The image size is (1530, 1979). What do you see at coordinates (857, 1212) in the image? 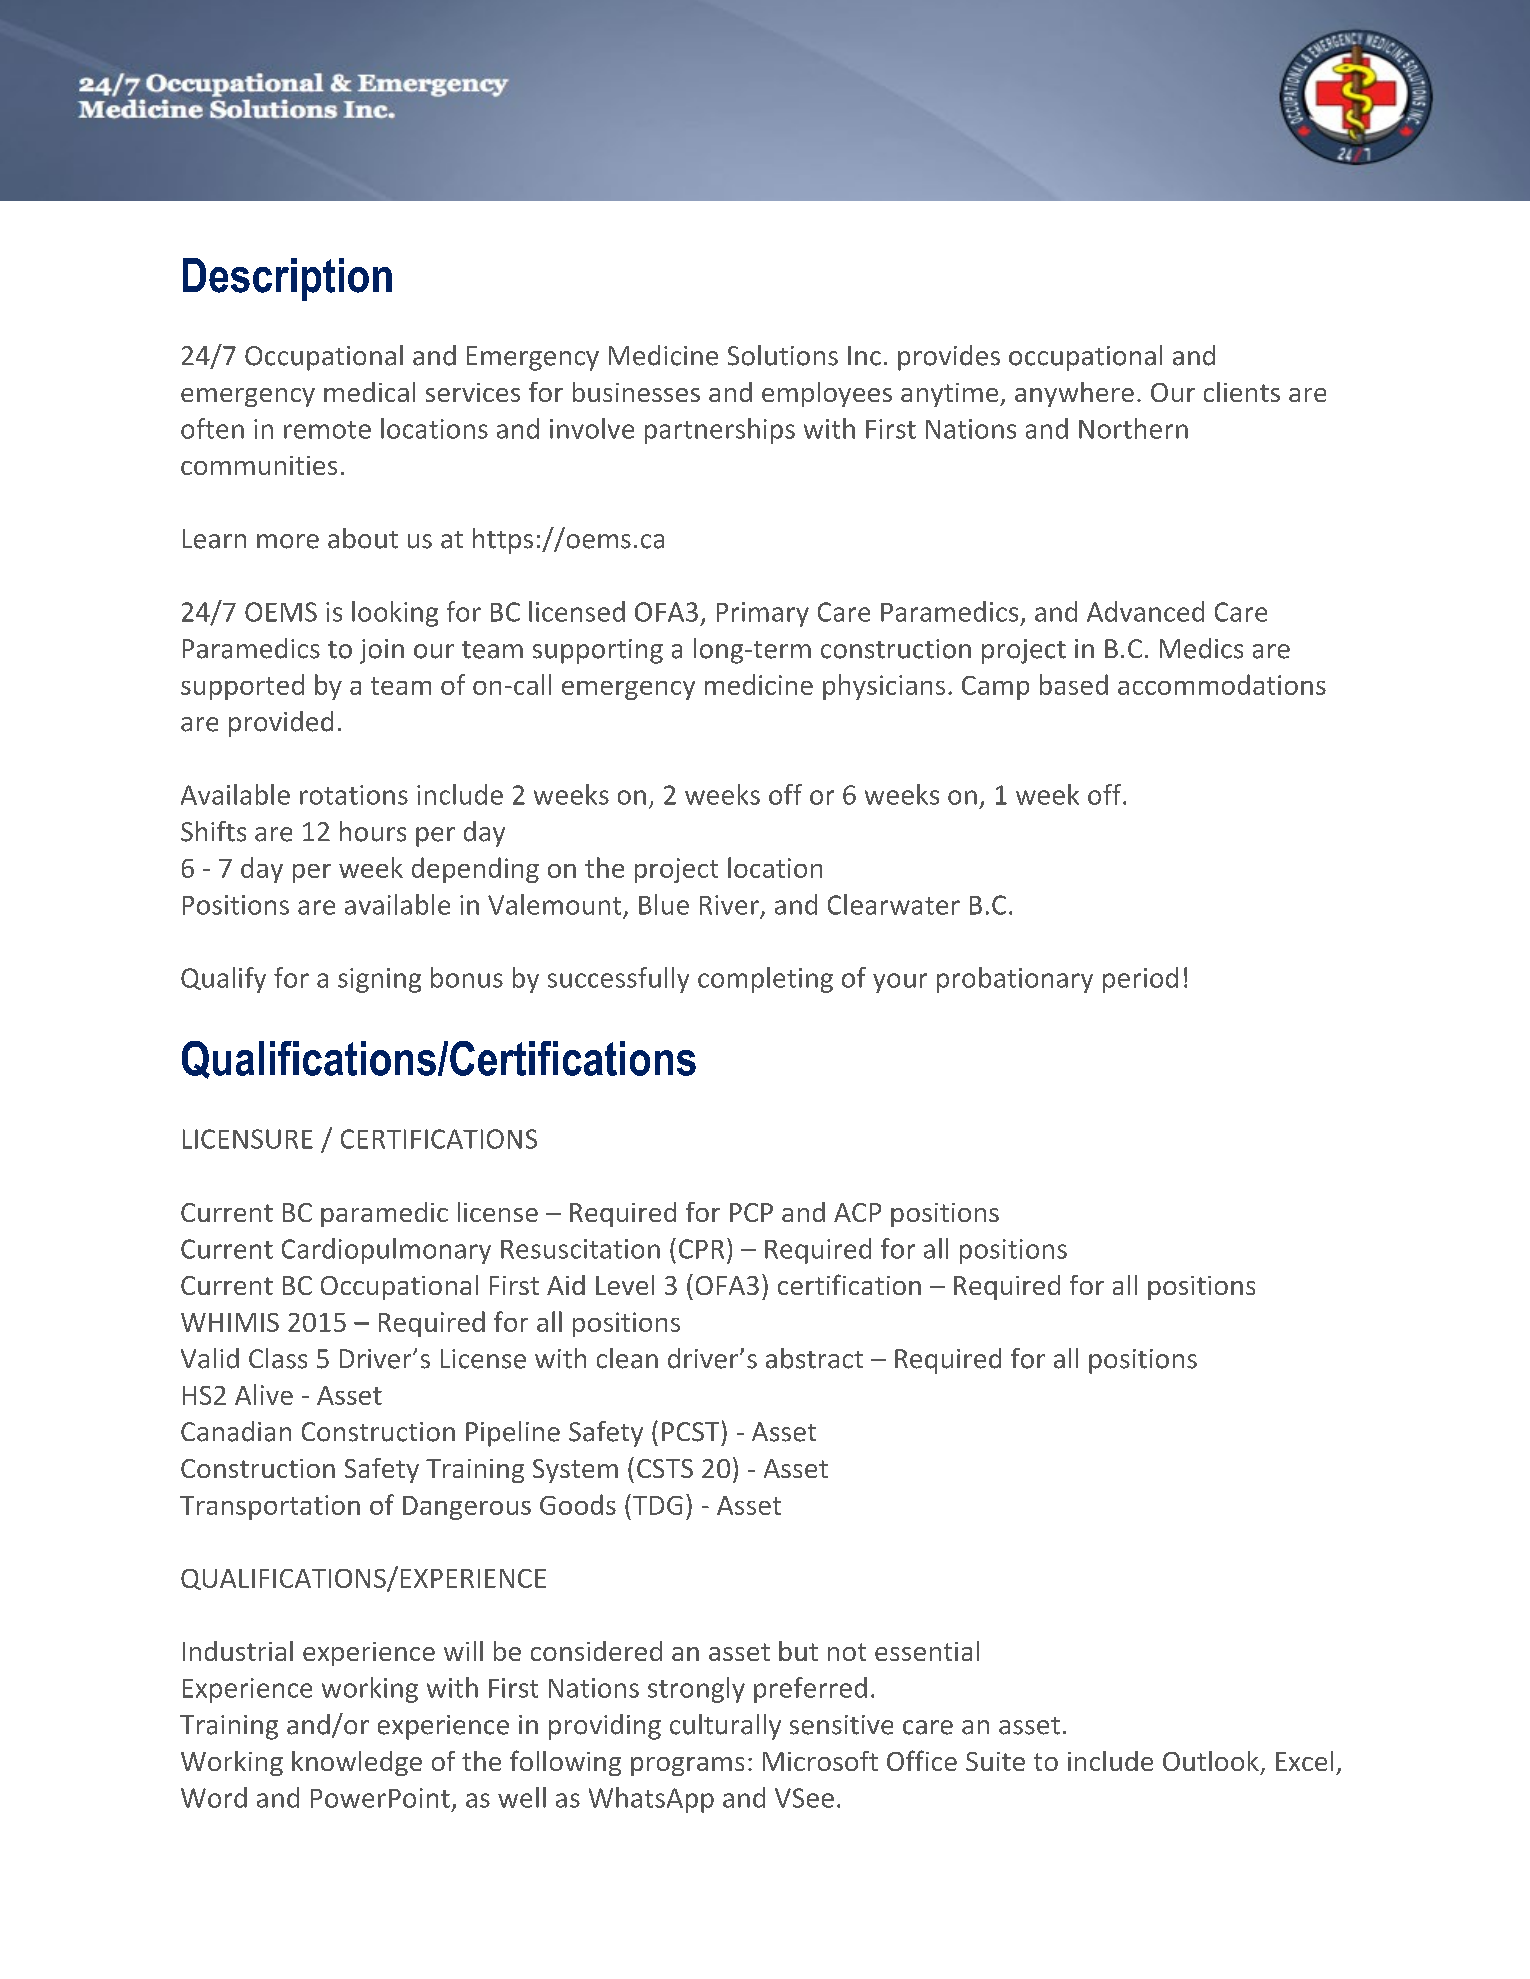
I see `ACP` at bounding box center [857, 1212].
